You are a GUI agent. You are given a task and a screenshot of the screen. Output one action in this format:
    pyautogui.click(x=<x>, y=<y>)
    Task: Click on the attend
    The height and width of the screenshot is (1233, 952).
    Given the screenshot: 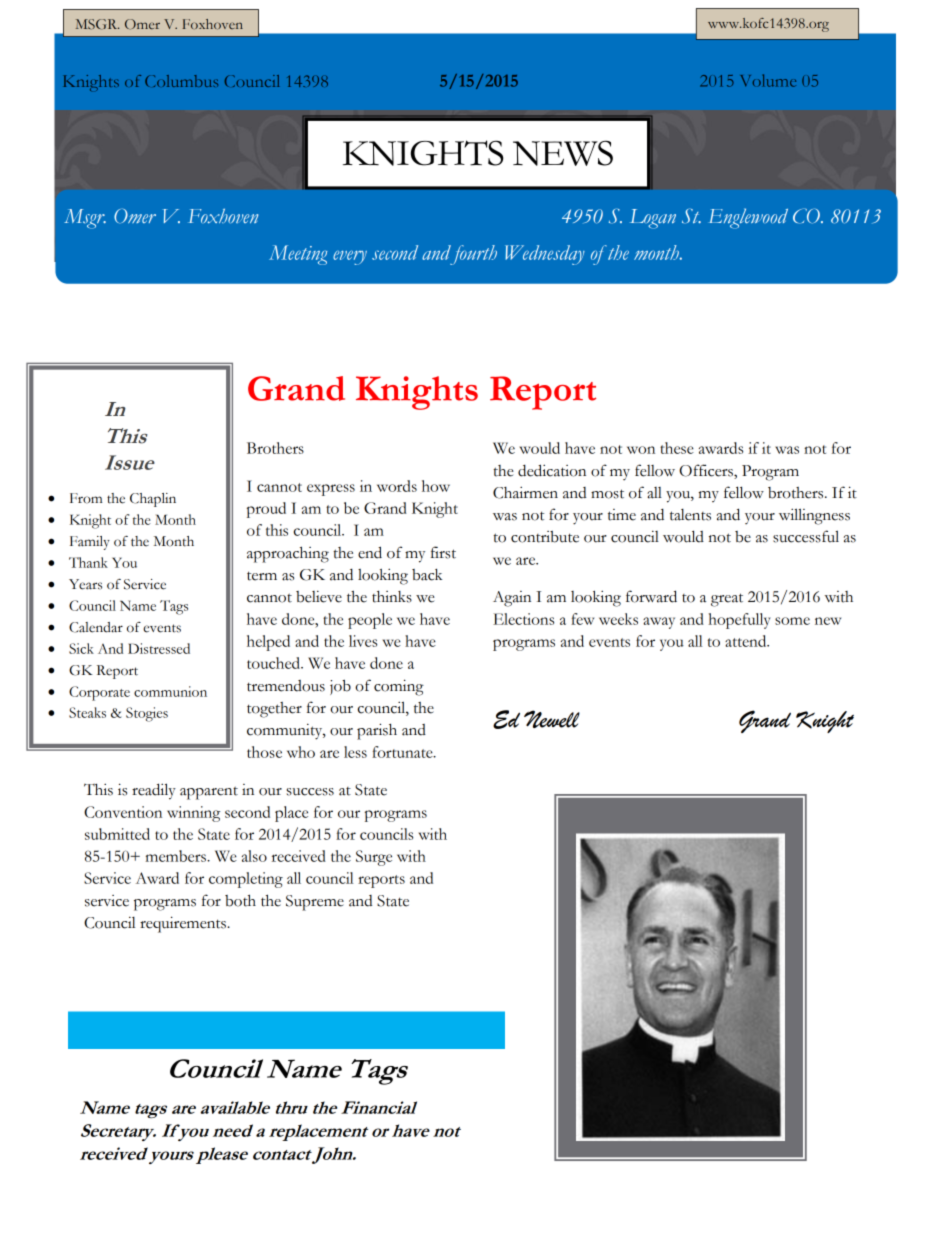 What is the action you would take?
    pyautogui.click(x=747, y=641)
